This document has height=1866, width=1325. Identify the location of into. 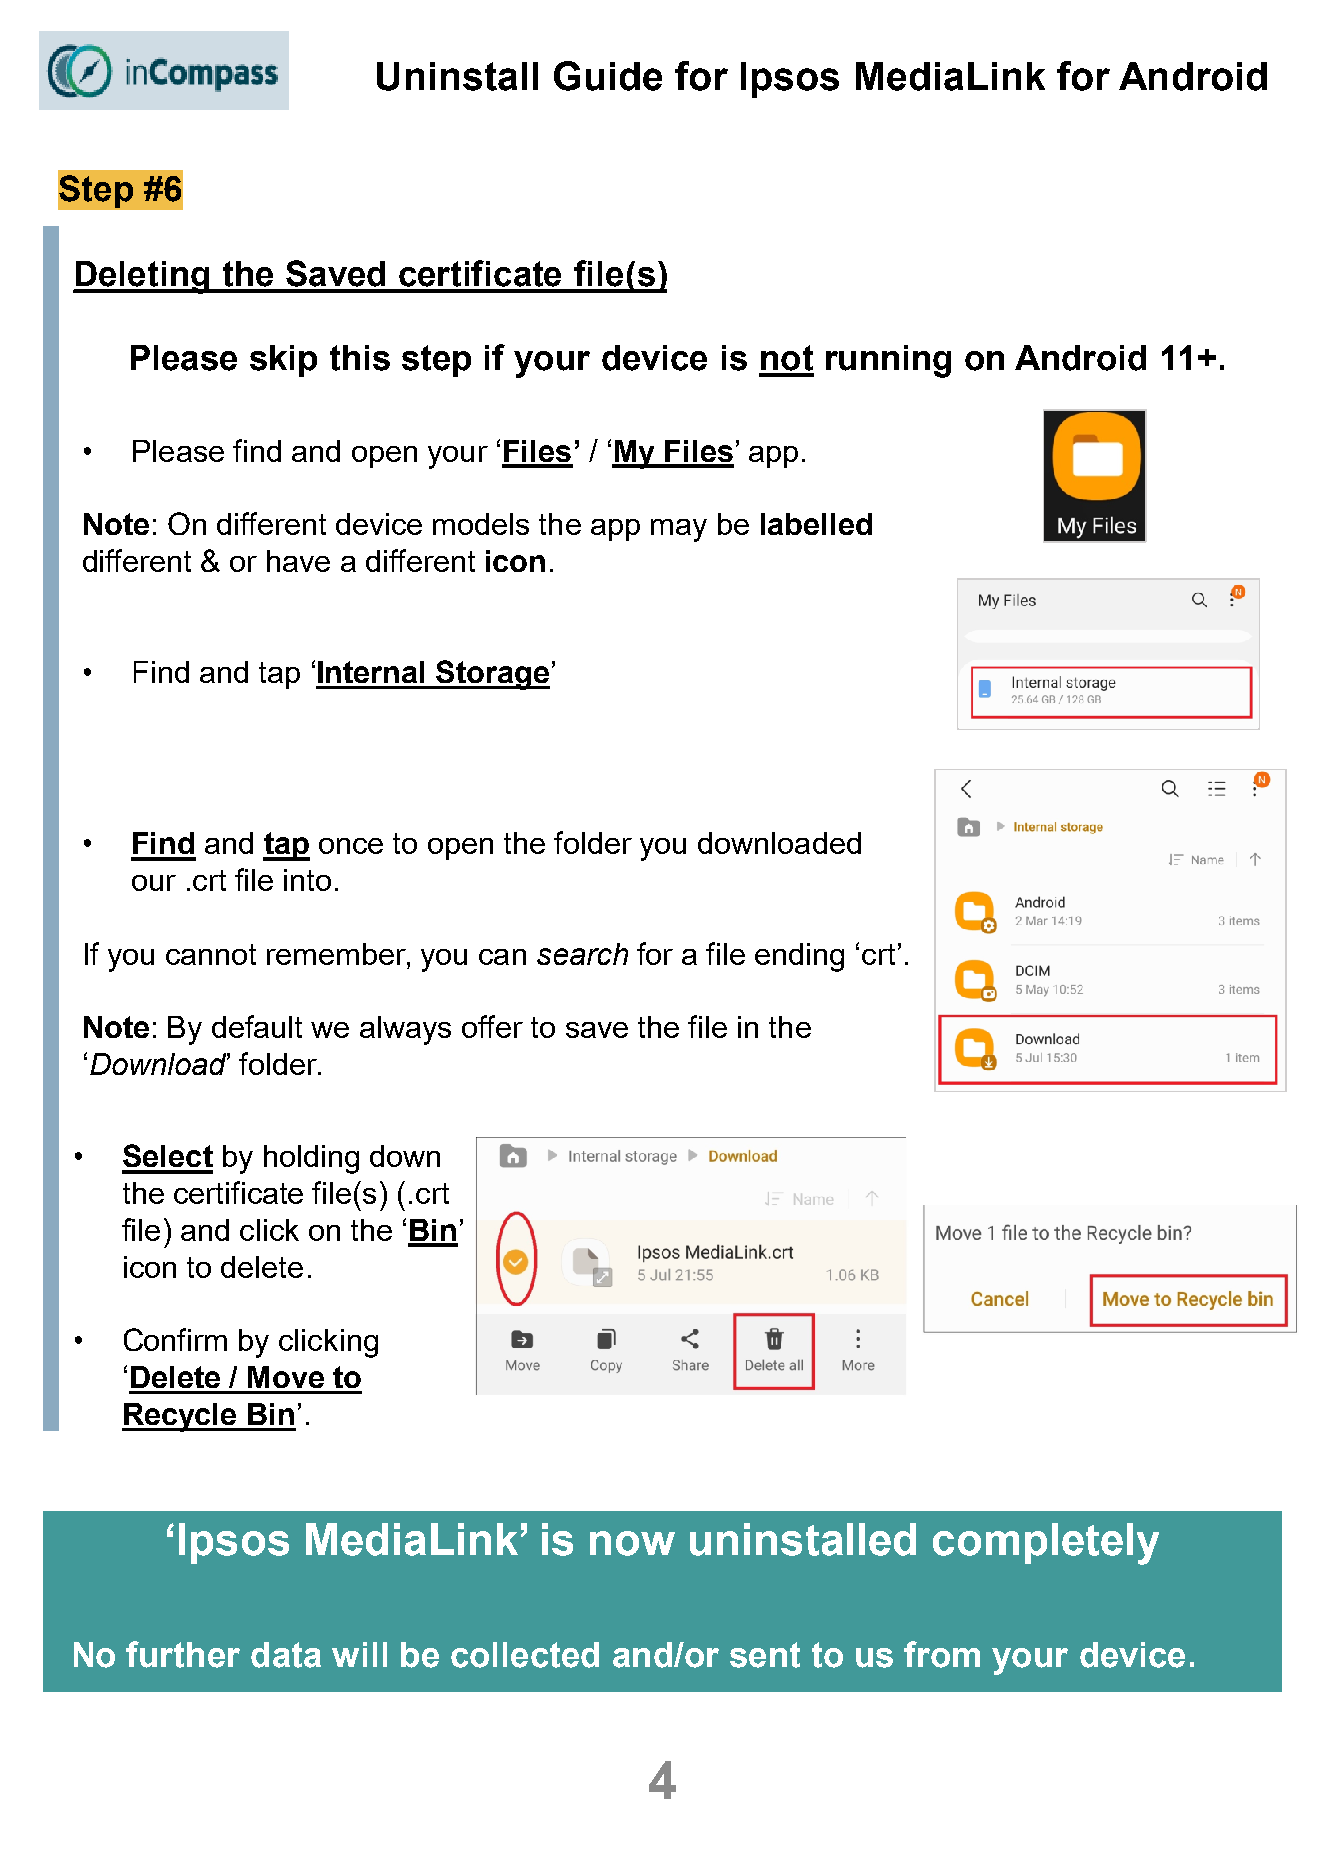
(307, 880).
